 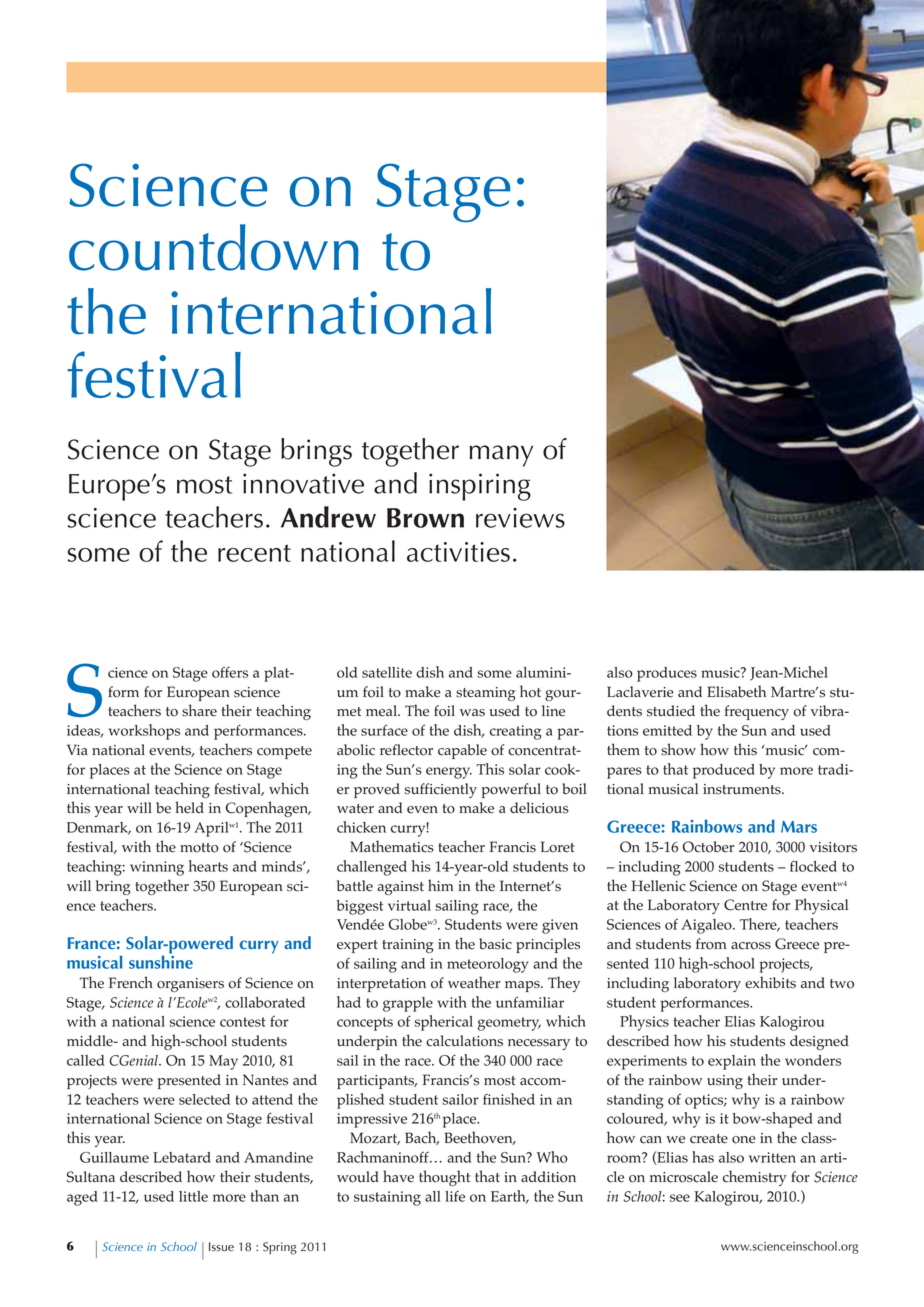 What do you see at coordinates (501, 456) in the screenshot?
I see `many` at bounding box center [501, 456].
